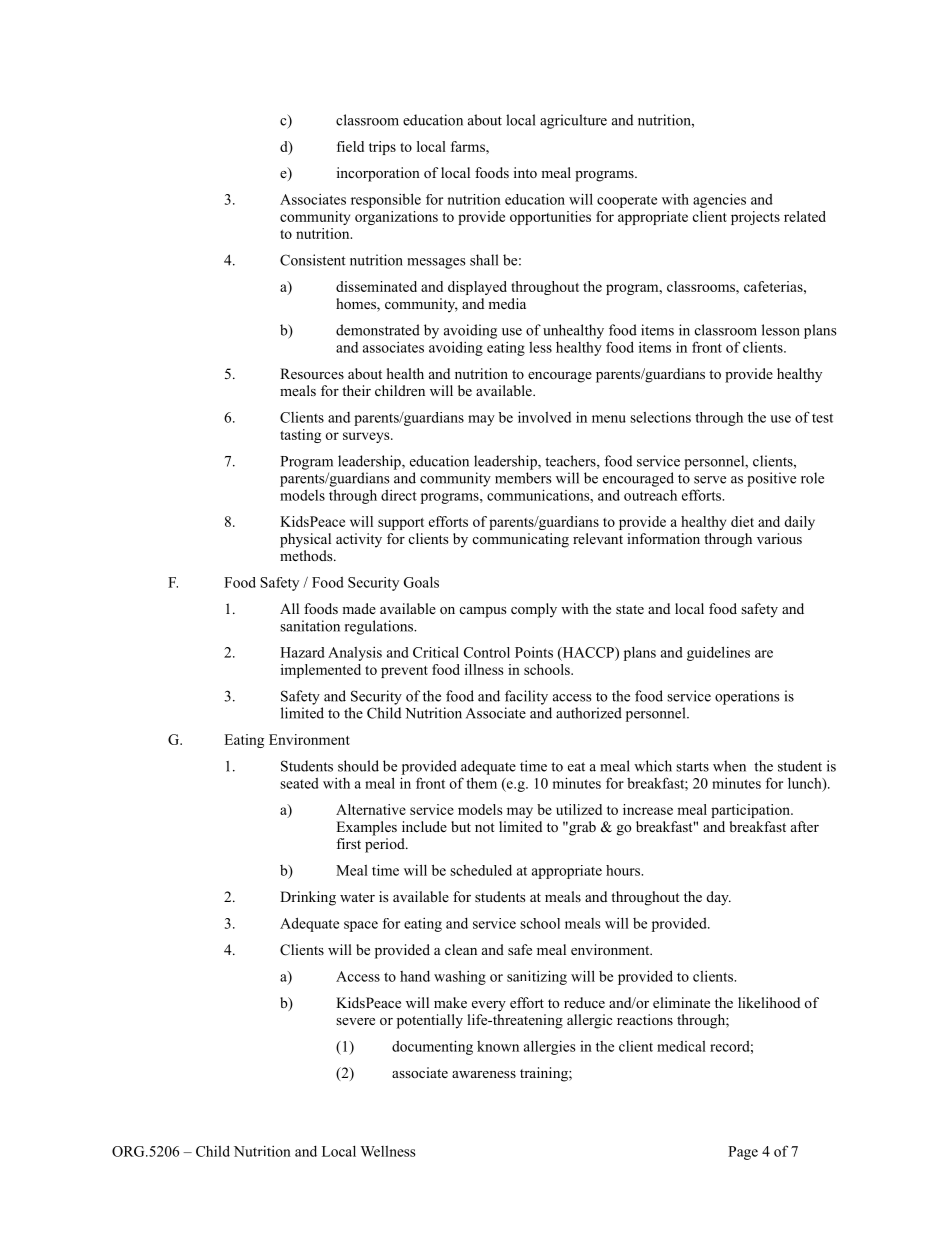 The image size is (952, 1233). What do you see at coordinates (388, 1151) in the image?
I see `Wellness` at bounding box center [388, 1151].
